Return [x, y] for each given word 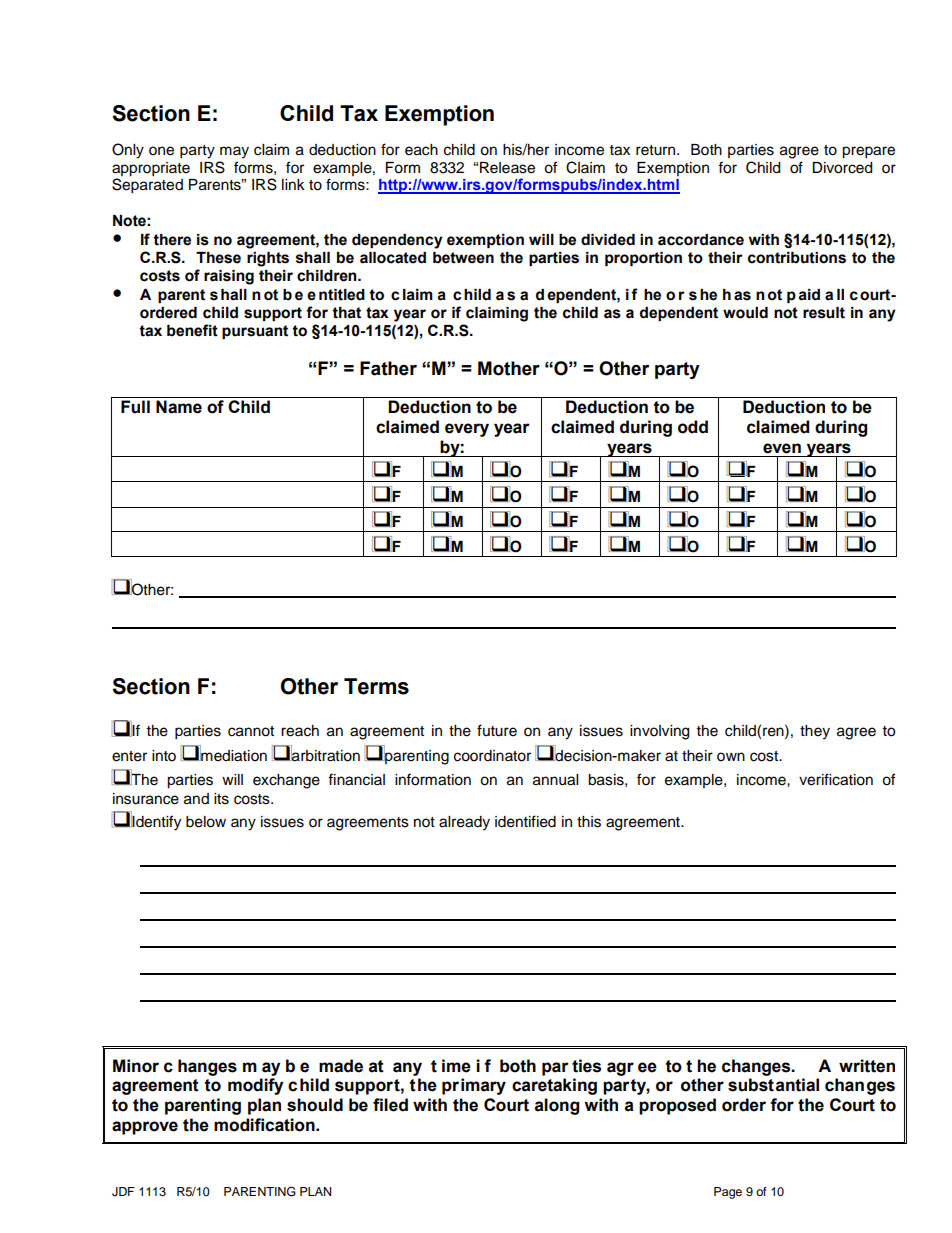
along [557, 1106]
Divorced [842, 168]
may [234, 152]
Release [507, 168]
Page [728, 1193]
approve [145, 1128]
